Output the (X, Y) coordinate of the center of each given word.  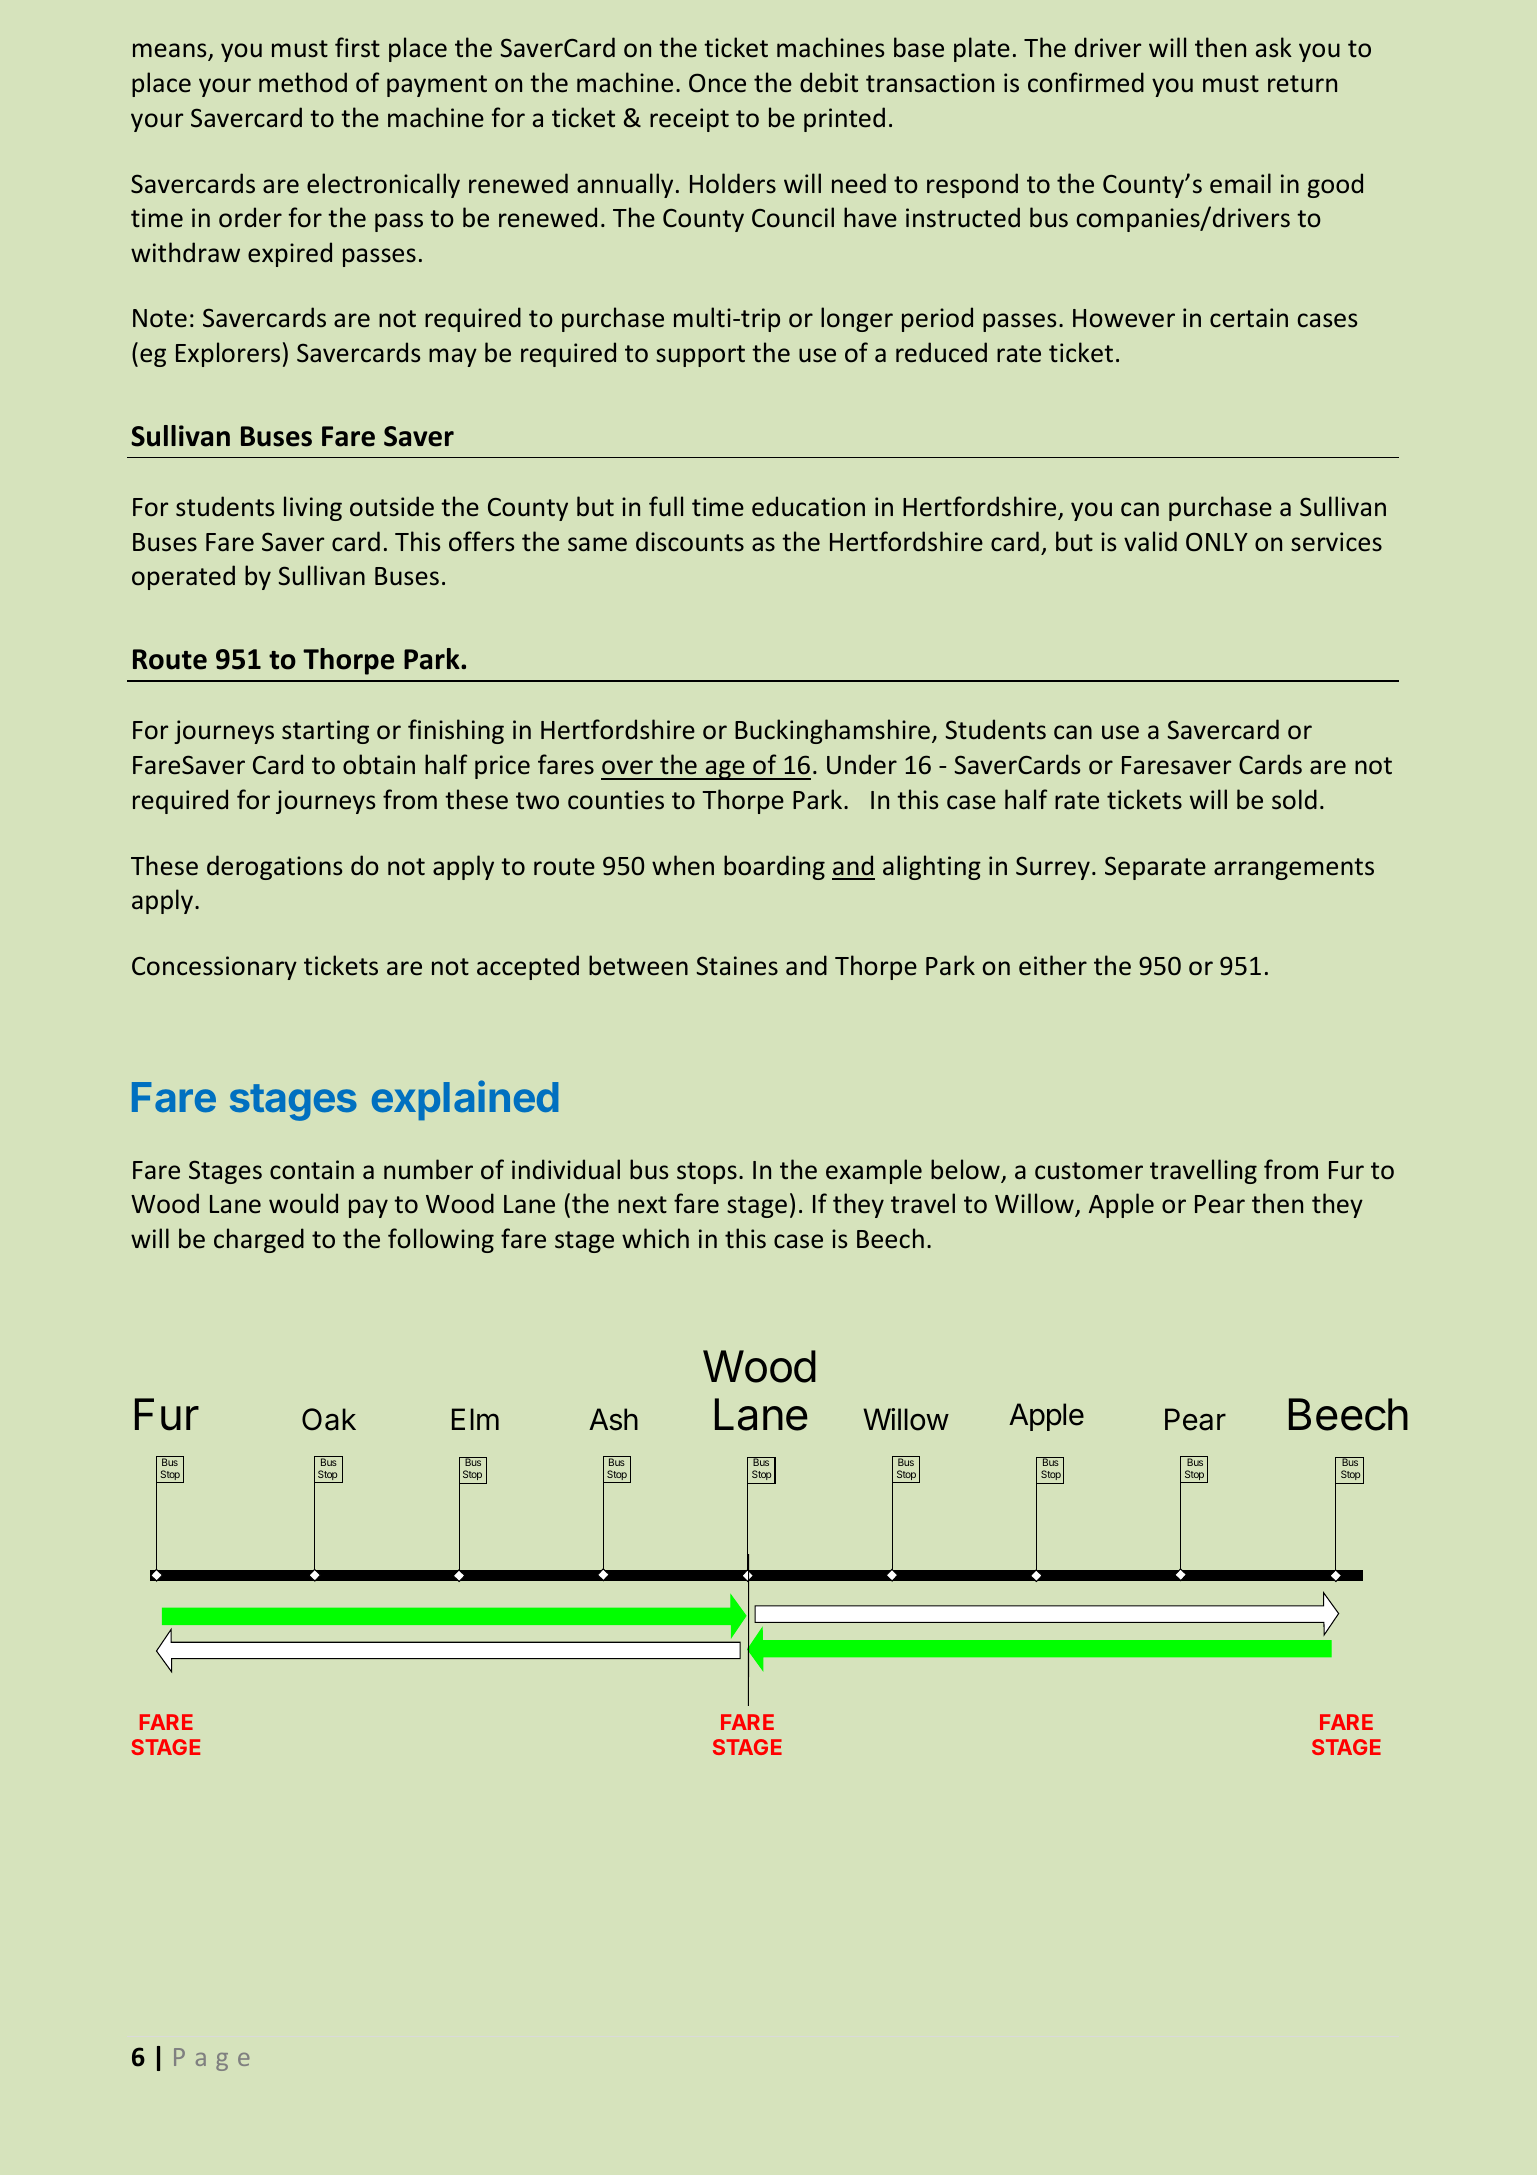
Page (211, 2059)
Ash (613, 1419)
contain (312, 1170)
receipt (689, 120)
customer (1089, 1171)
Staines (737, 966)
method (303, 82)
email (1240, 183)
